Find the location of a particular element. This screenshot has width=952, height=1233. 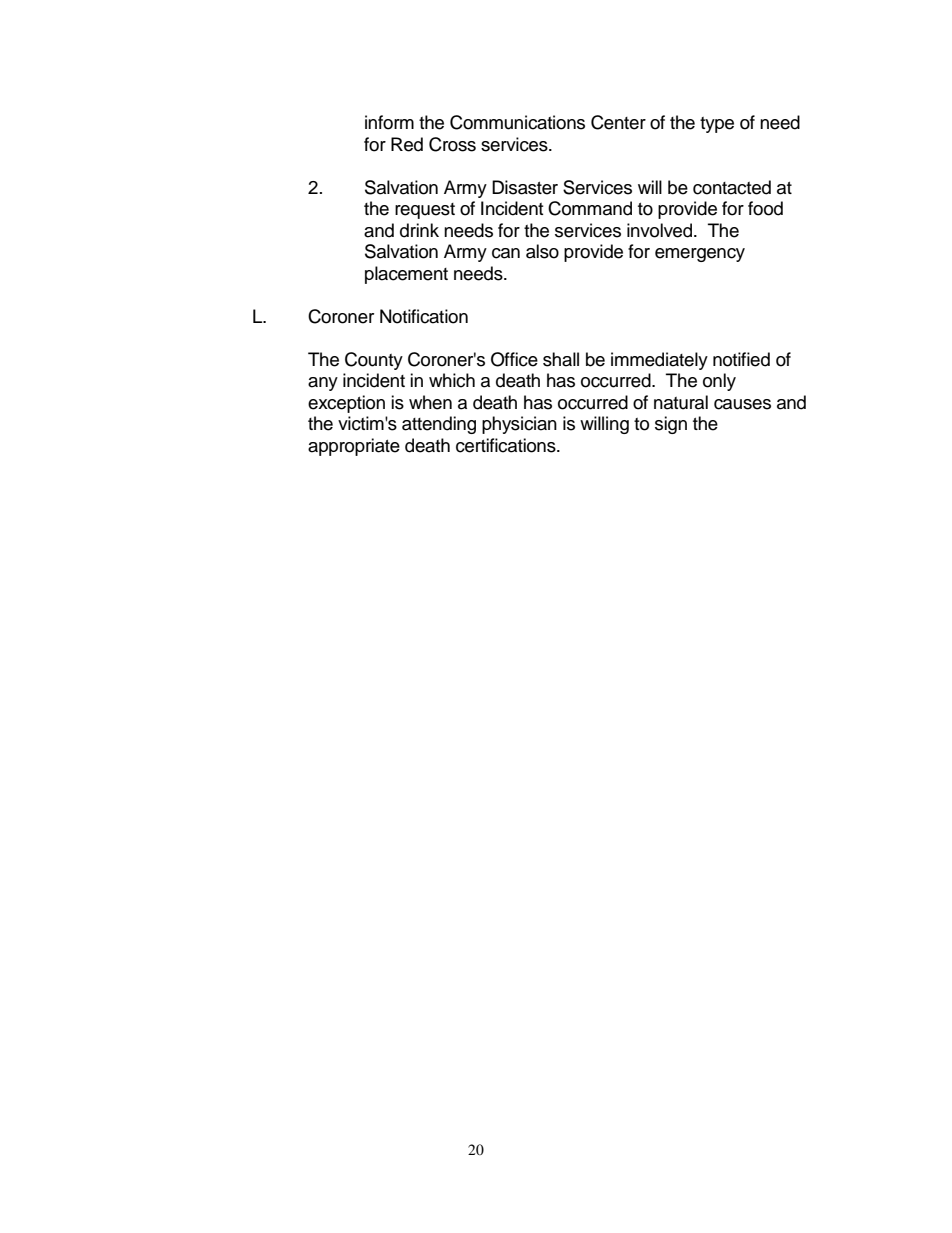

Communications is located at coordinates (517, 122).
